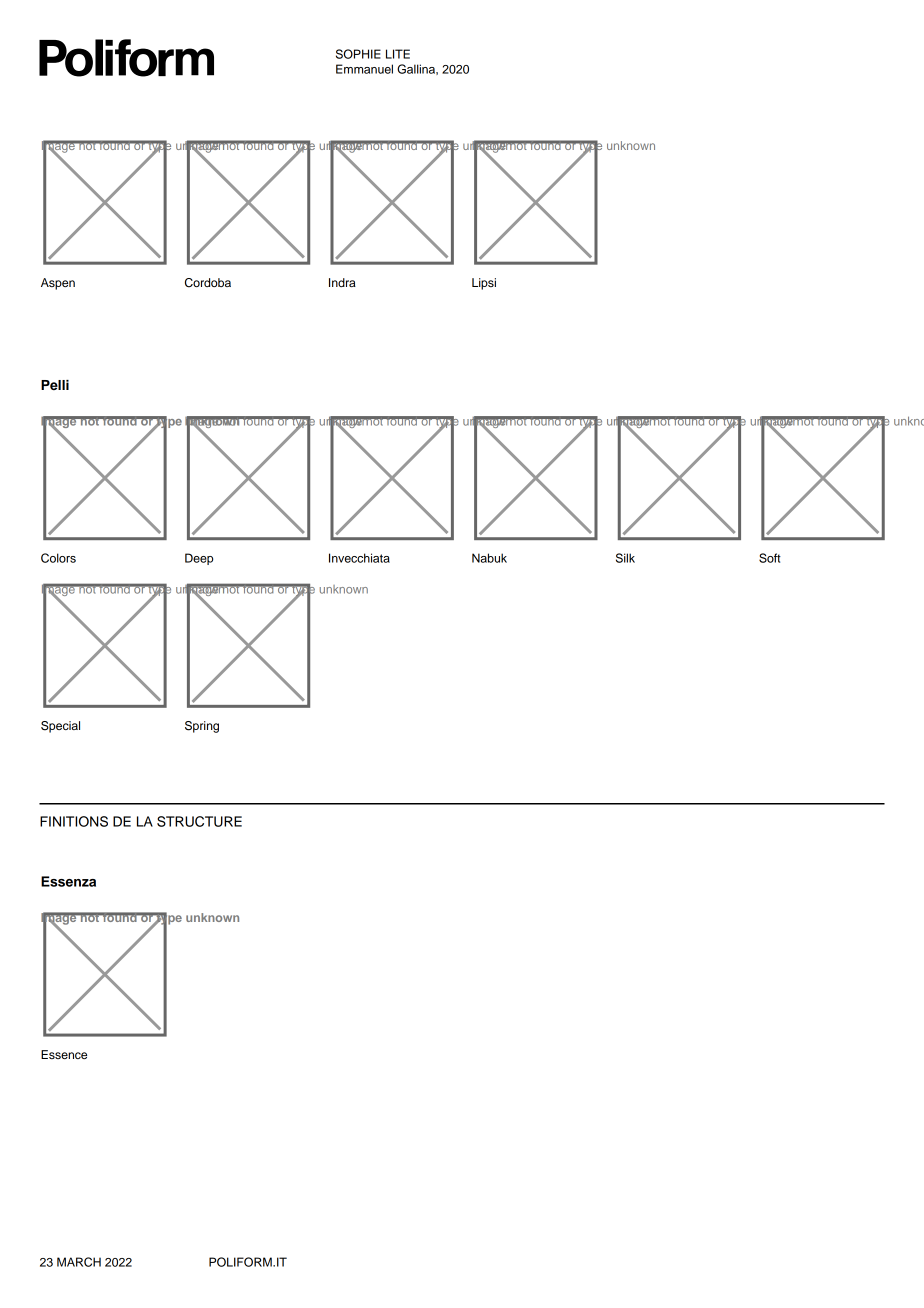  What do you see at coordinates (770, 558) in the image?
I see `Soft` at bounding box center [770, 558].
